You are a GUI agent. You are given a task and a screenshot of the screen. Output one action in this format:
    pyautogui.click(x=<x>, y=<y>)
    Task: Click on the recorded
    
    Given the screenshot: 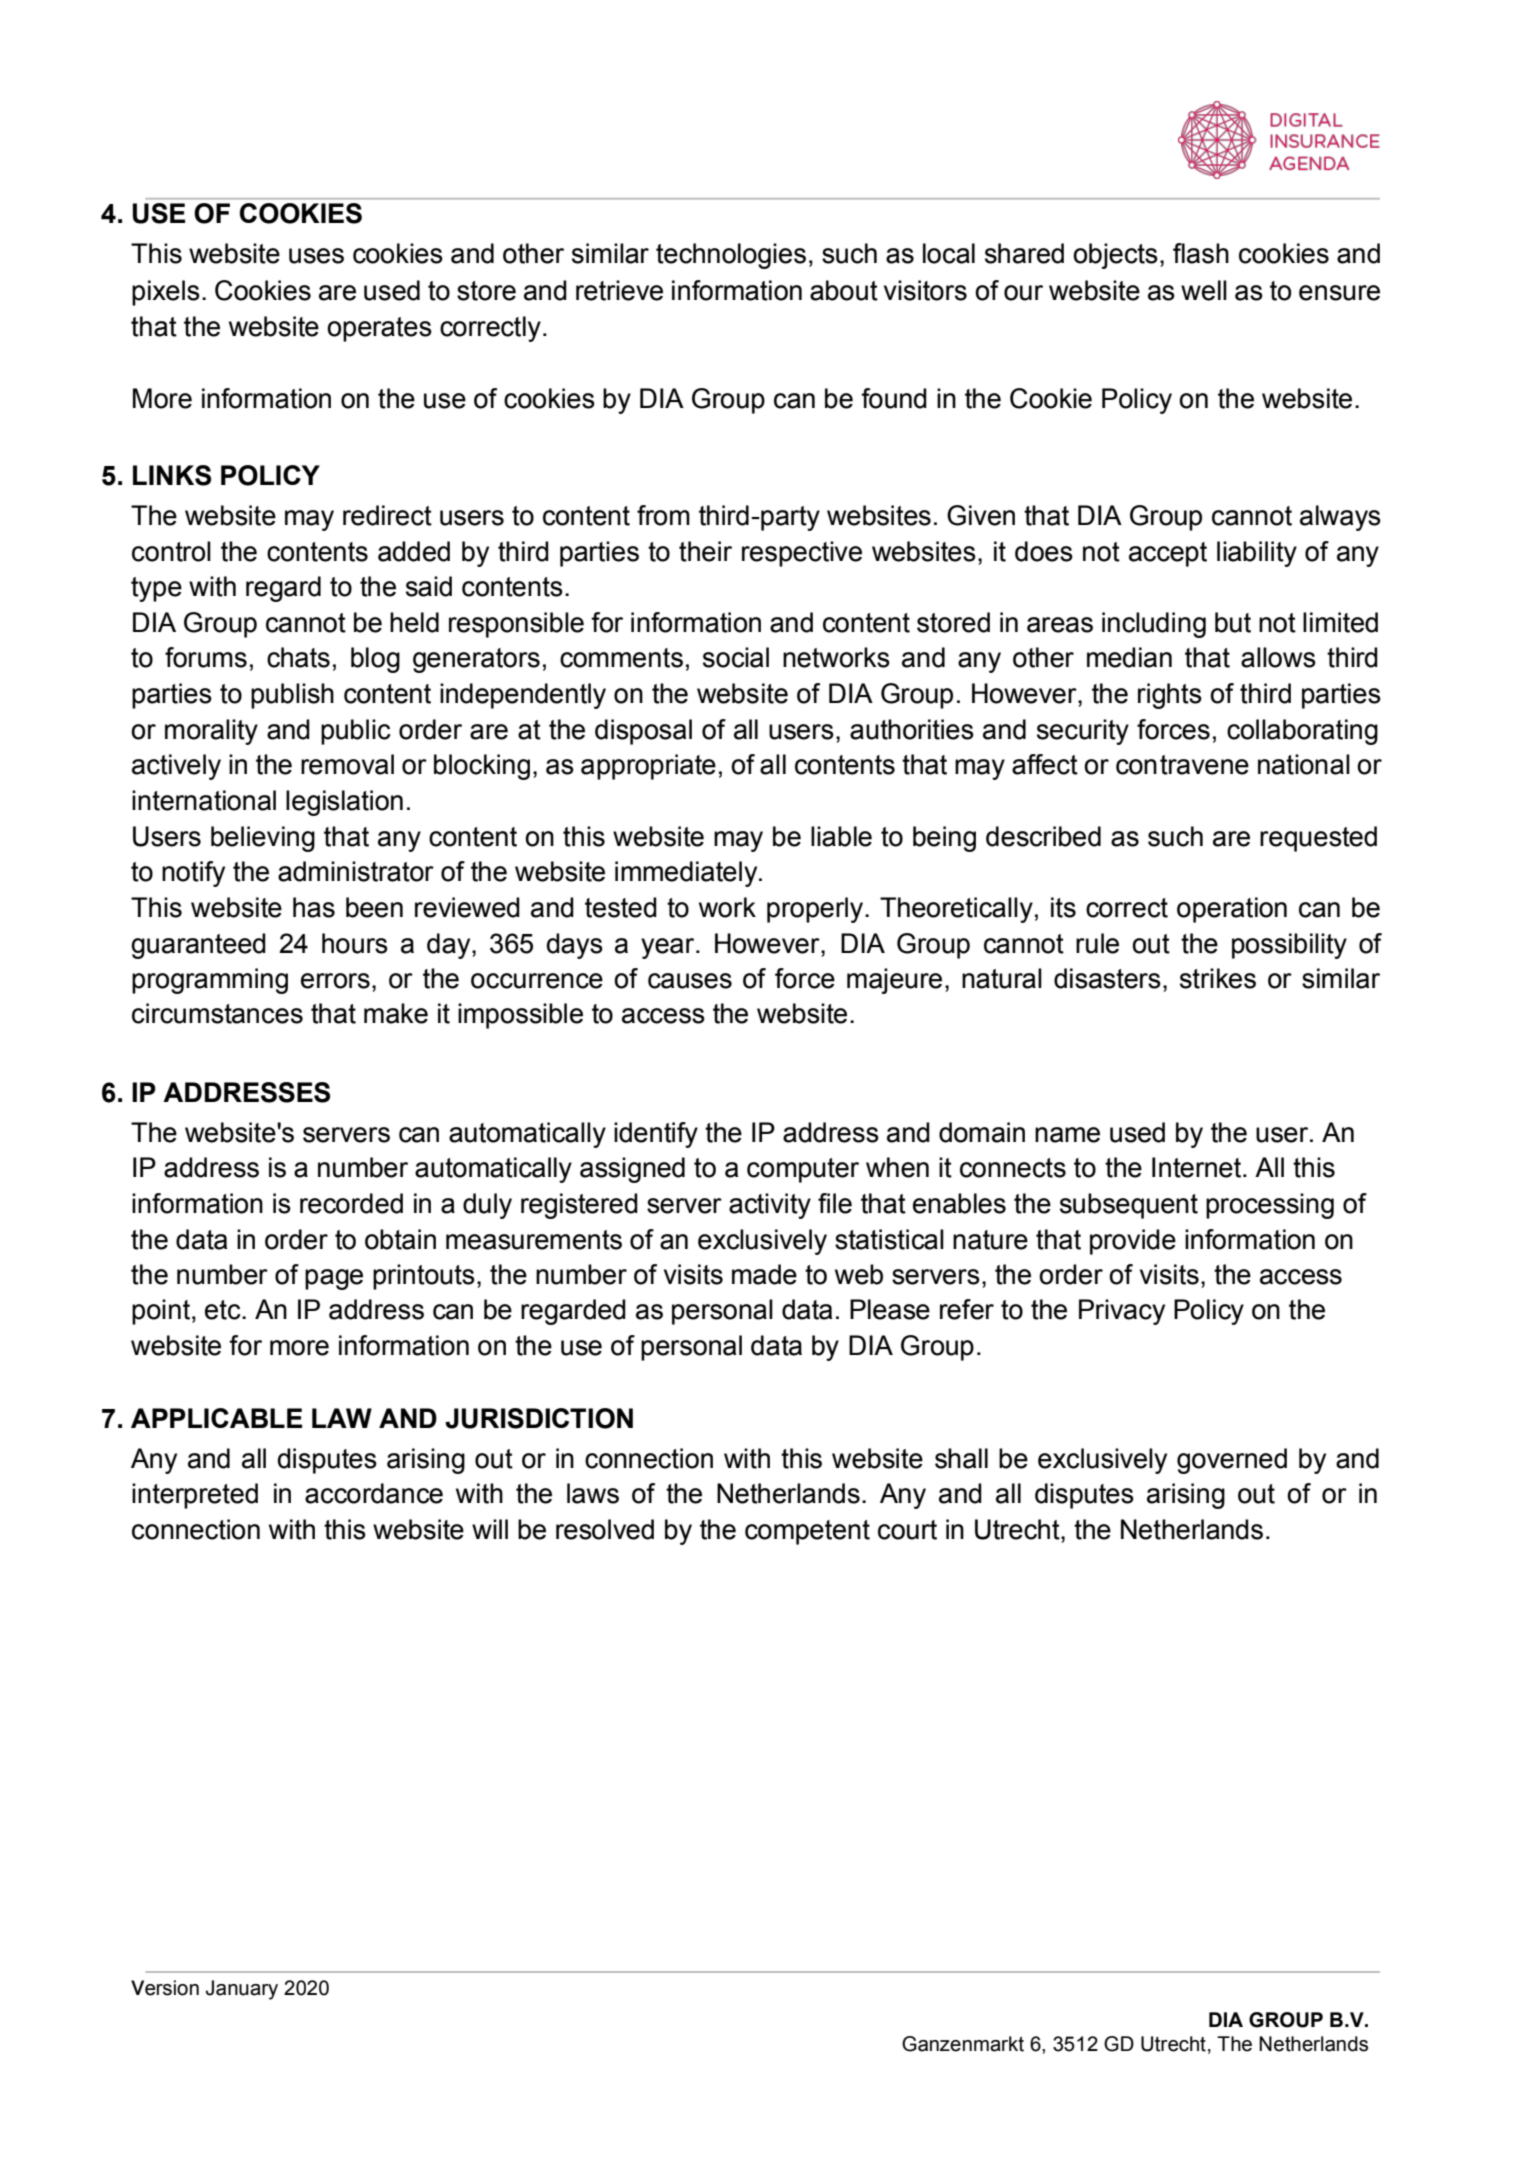 What is the action you would take?
    pyautogui.click(x=351, y=1203)
